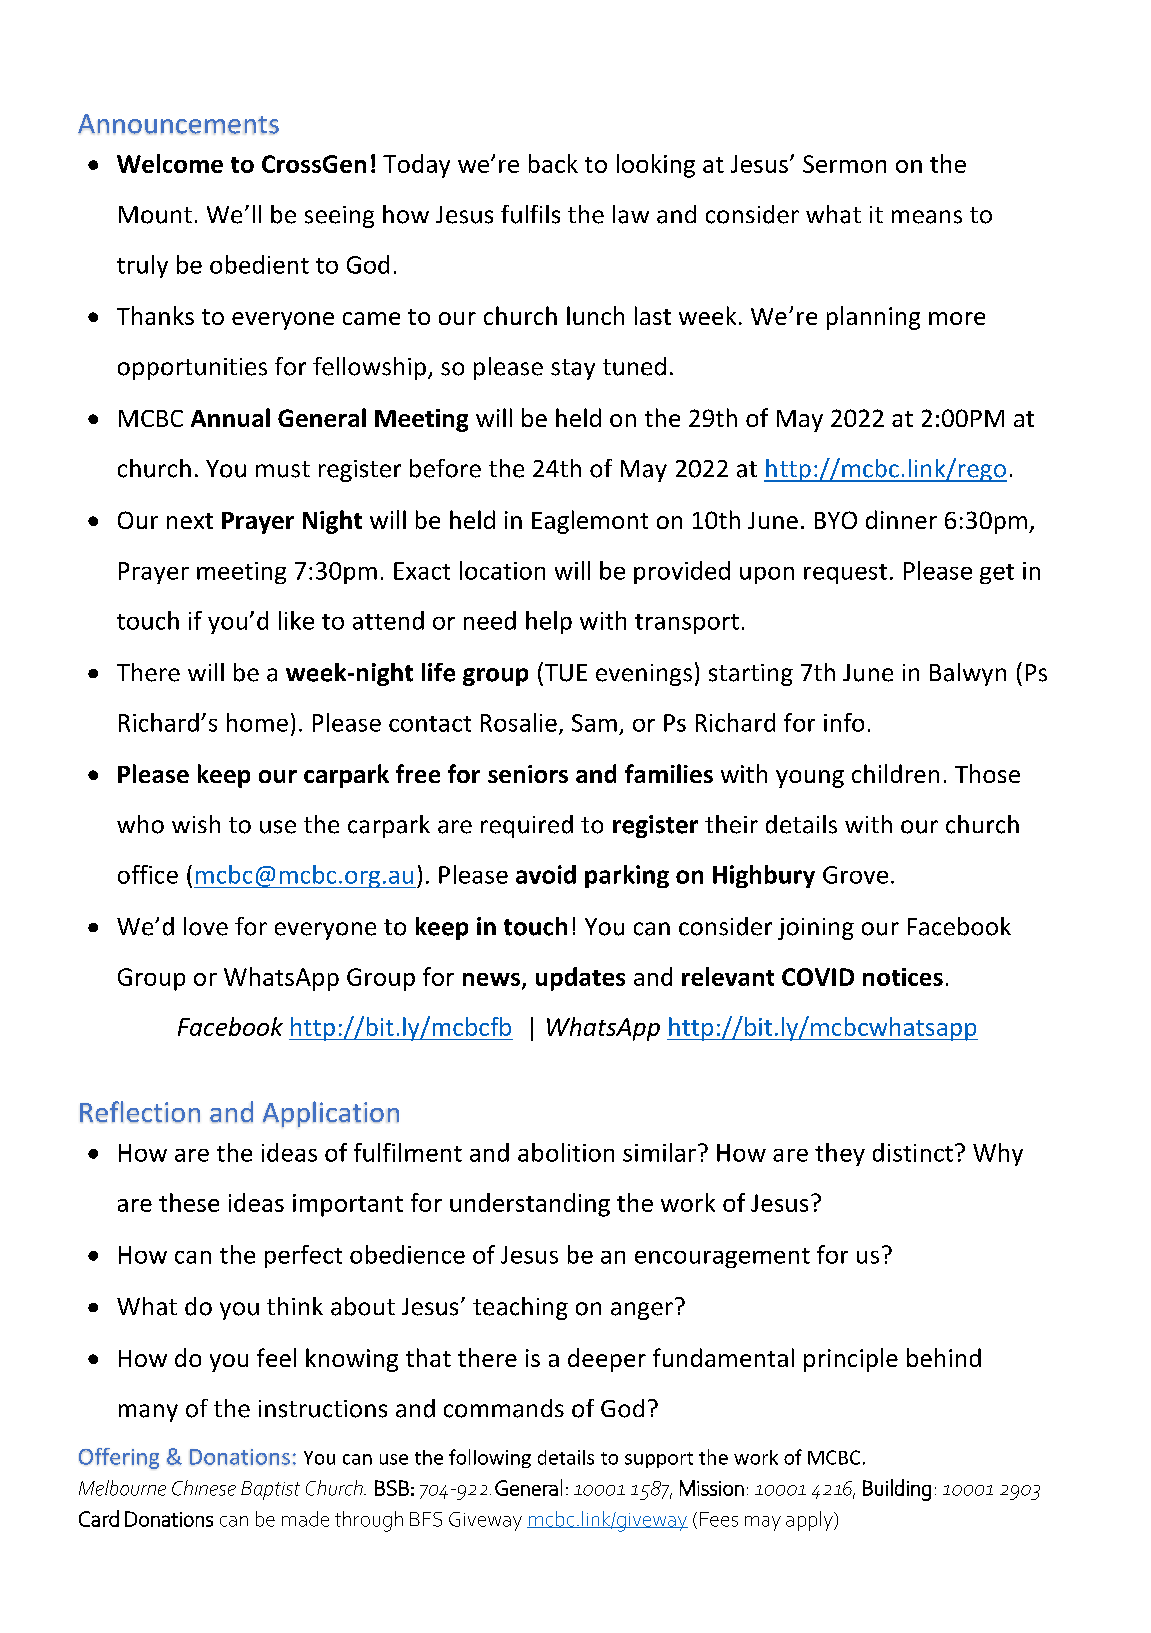 The height and width of the screenshot is (1633, 1151). What do you see at coordinates (845, 574) in the screenshot?
I see `request` at bounding box center [845, 574].
